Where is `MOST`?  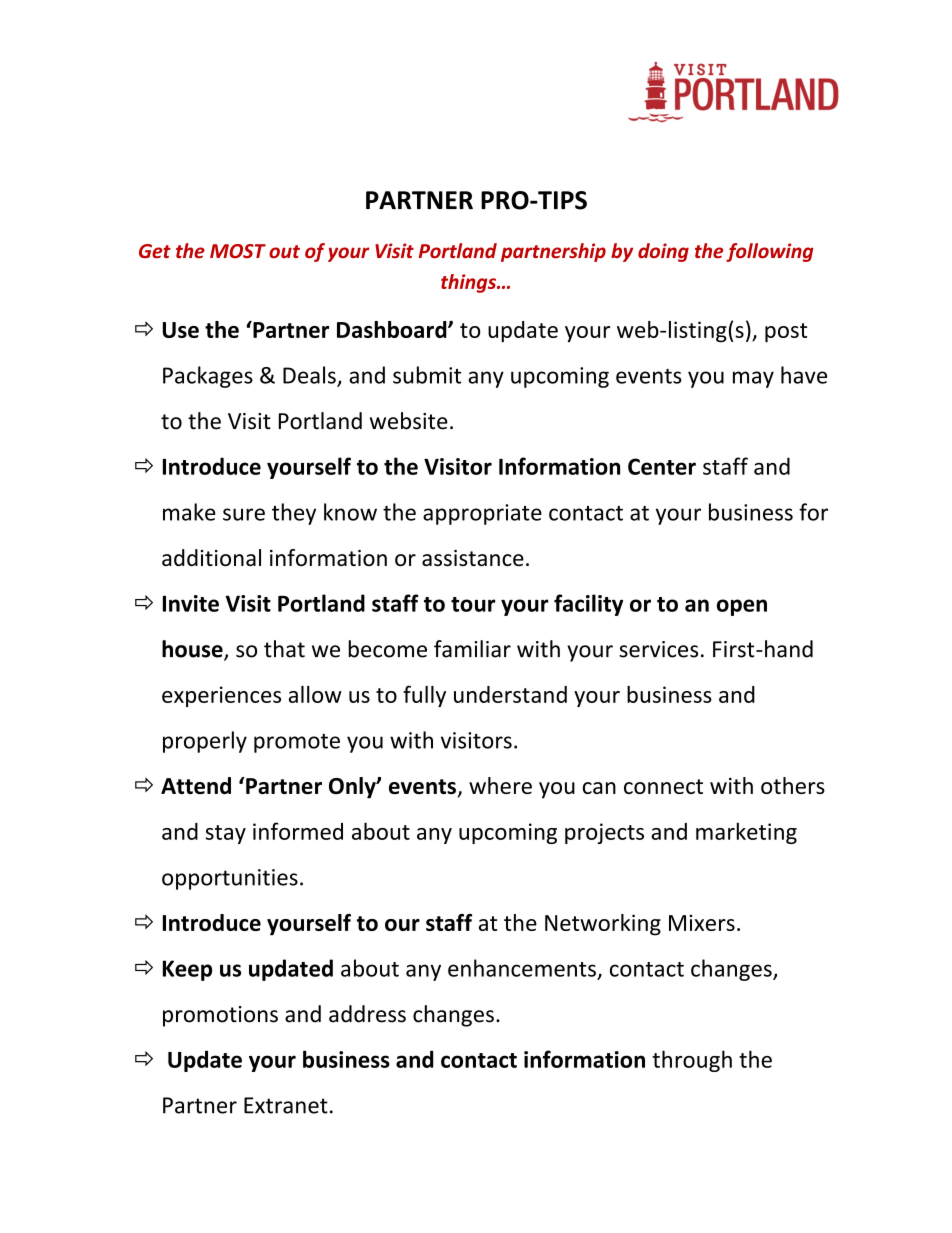 MOST is located at coordinates (238, 251).
